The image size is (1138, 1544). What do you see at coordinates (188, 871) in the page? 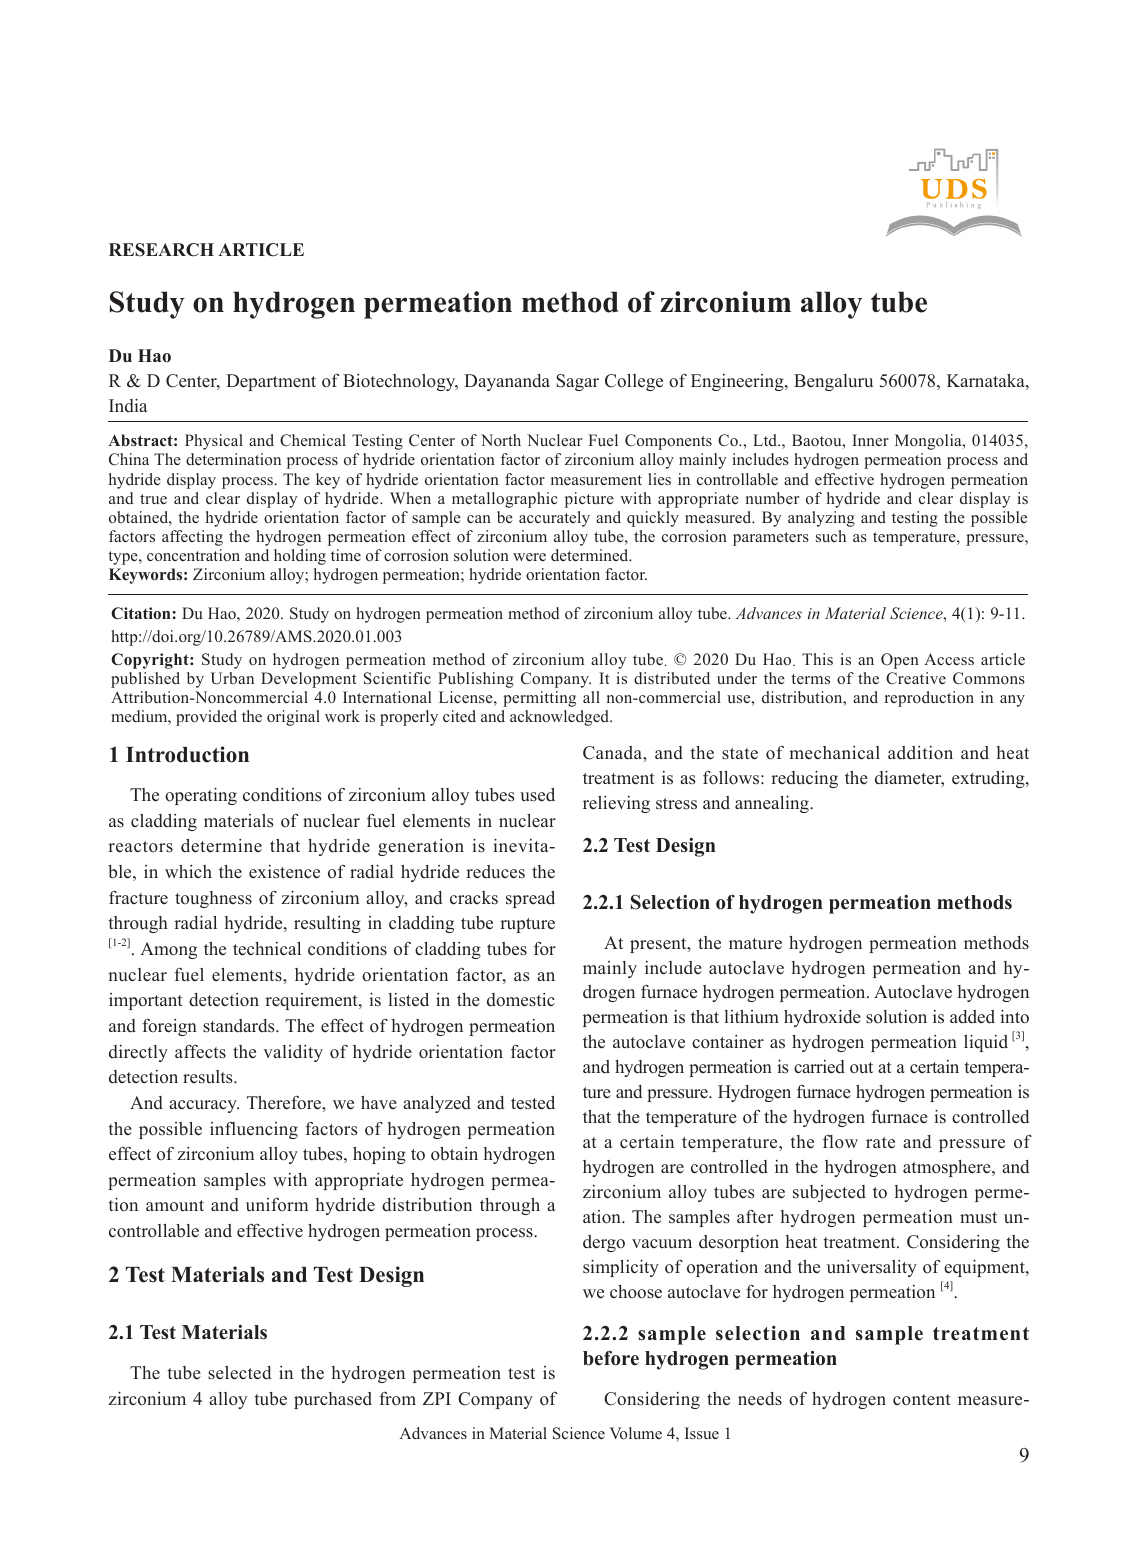
I see `which` at bounding box center [188, 871].
